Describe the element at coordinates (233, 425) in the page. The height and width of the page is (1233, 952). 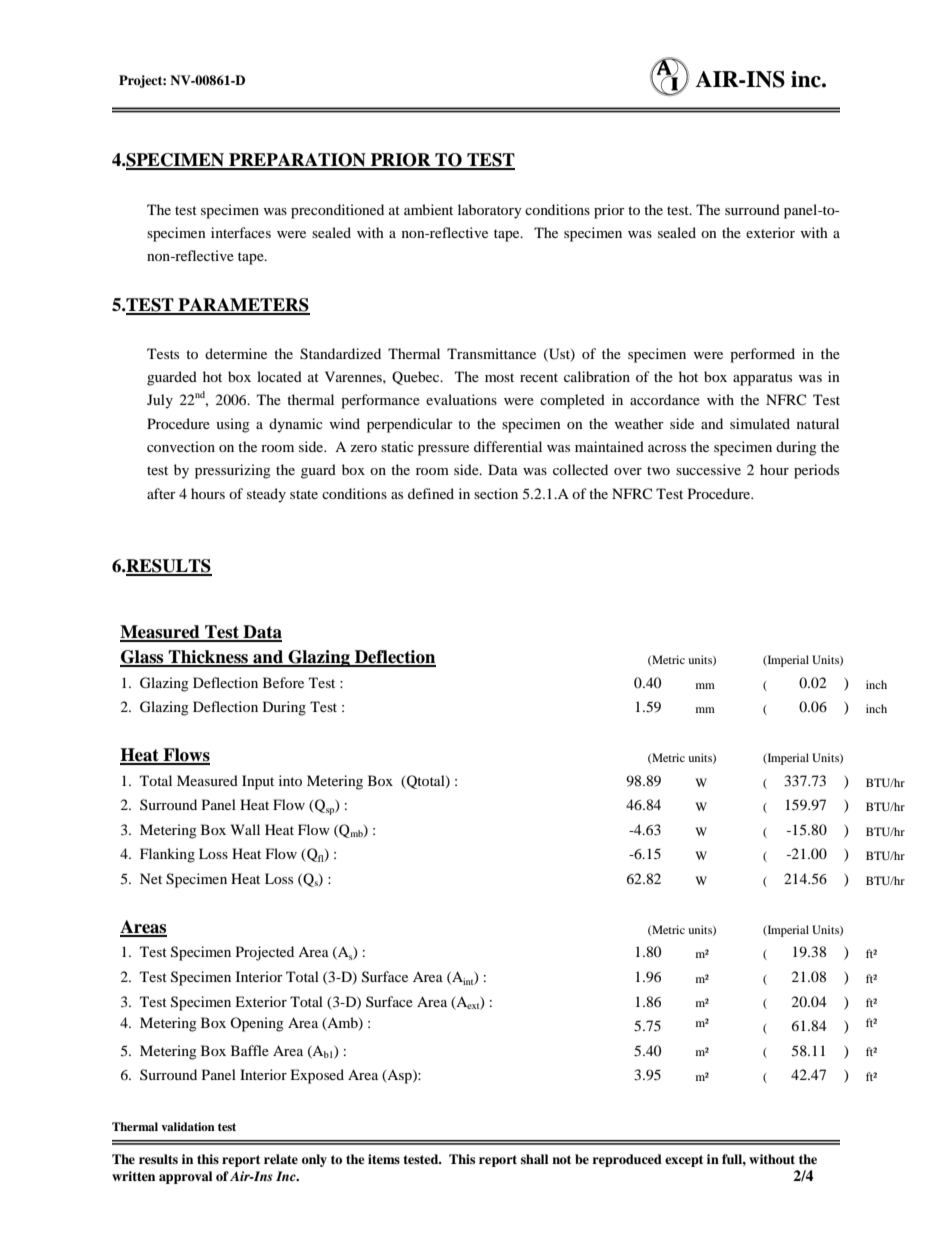
I see `using` at that location.
